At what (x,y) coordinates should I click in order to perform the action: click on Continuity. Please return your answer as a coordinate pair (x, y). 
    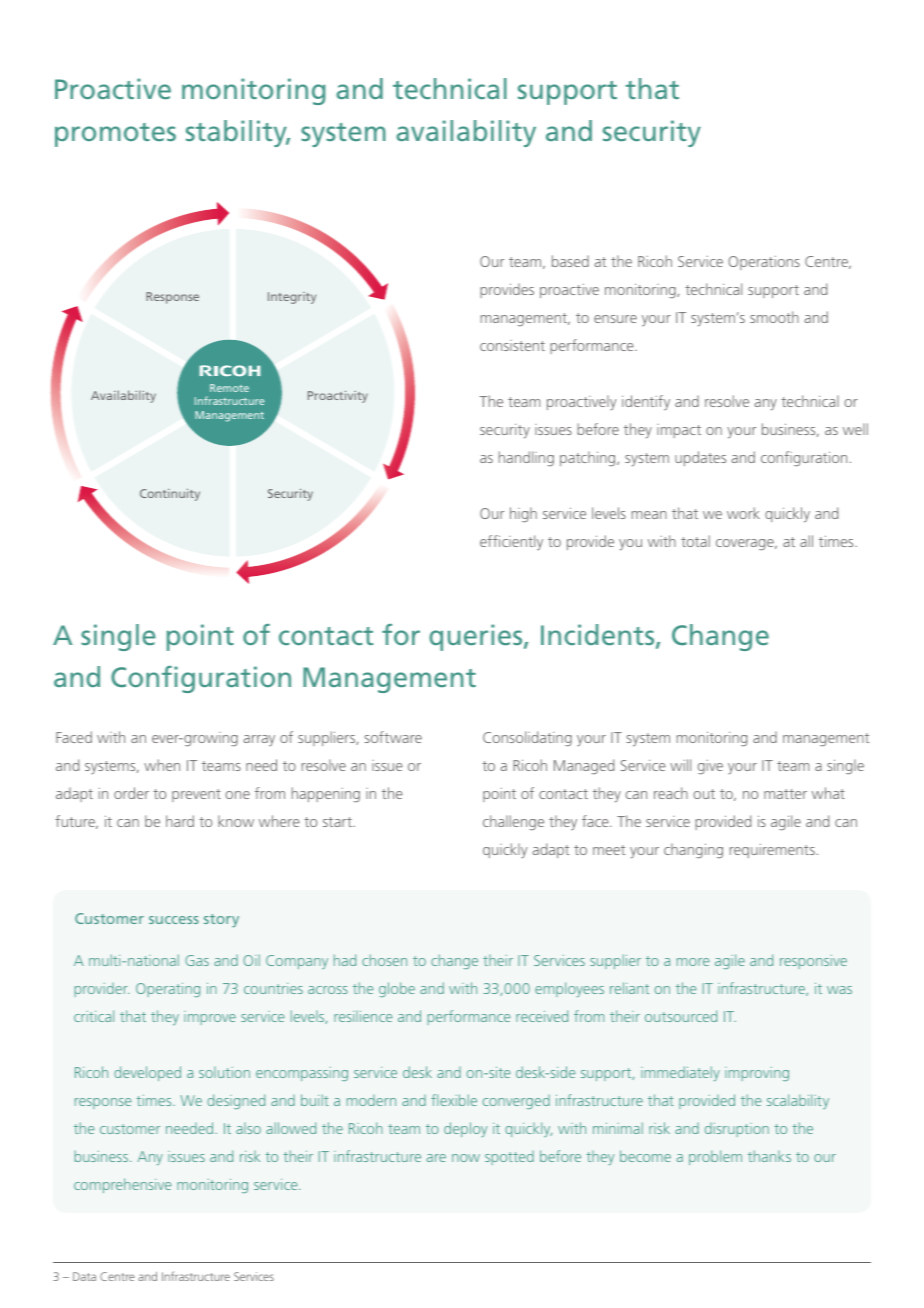
    Looking at the image, I should click on (170, 495).
